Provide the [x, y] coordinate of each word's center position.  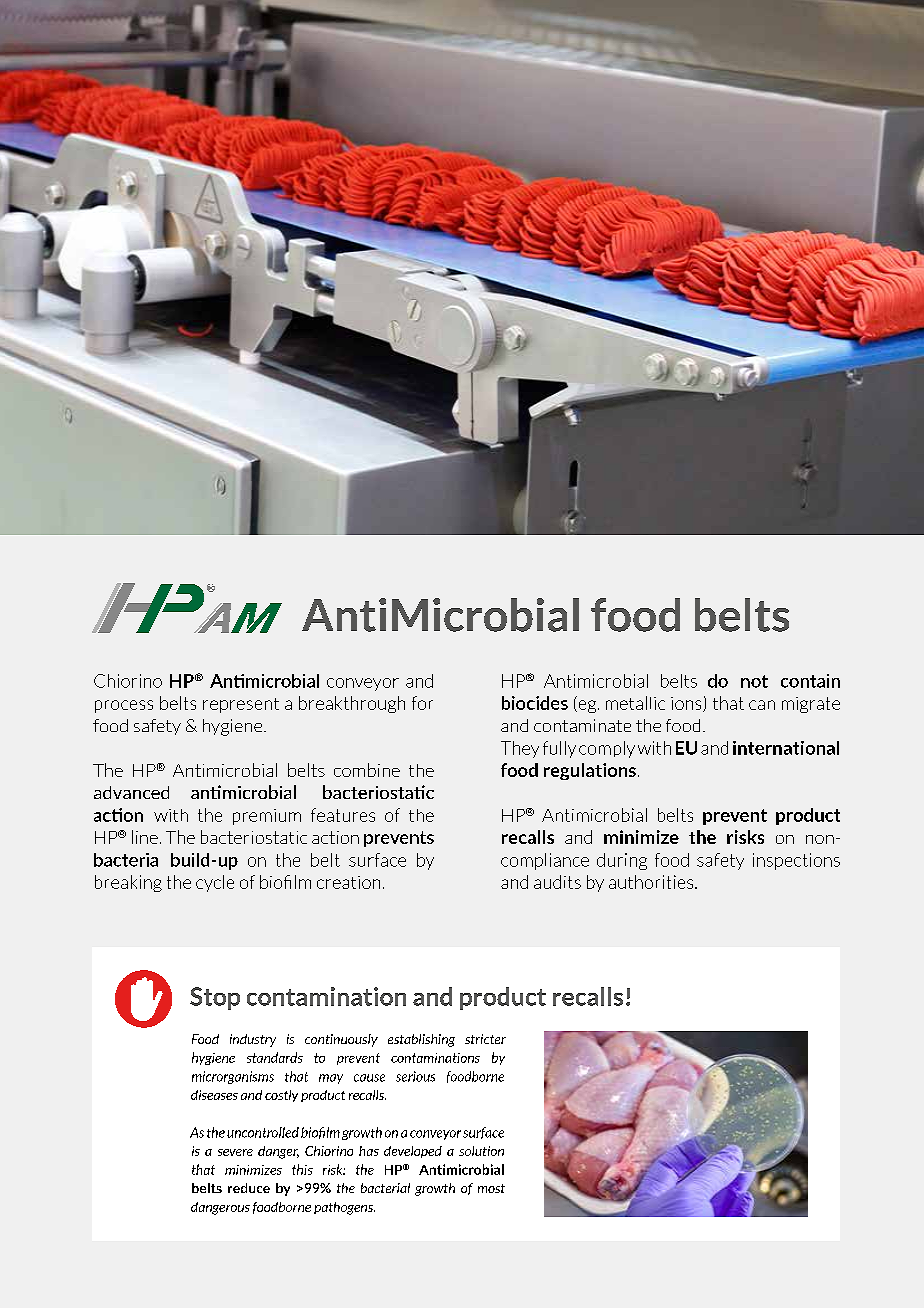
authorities [652, 882]
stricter [485, 1039]
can [762, 705]
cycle [215, 883]
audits [557, 882]
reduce [249, 1188]
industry [253, 1040]
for [422, 703]
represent [241, 705]
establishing [421, 1040]
